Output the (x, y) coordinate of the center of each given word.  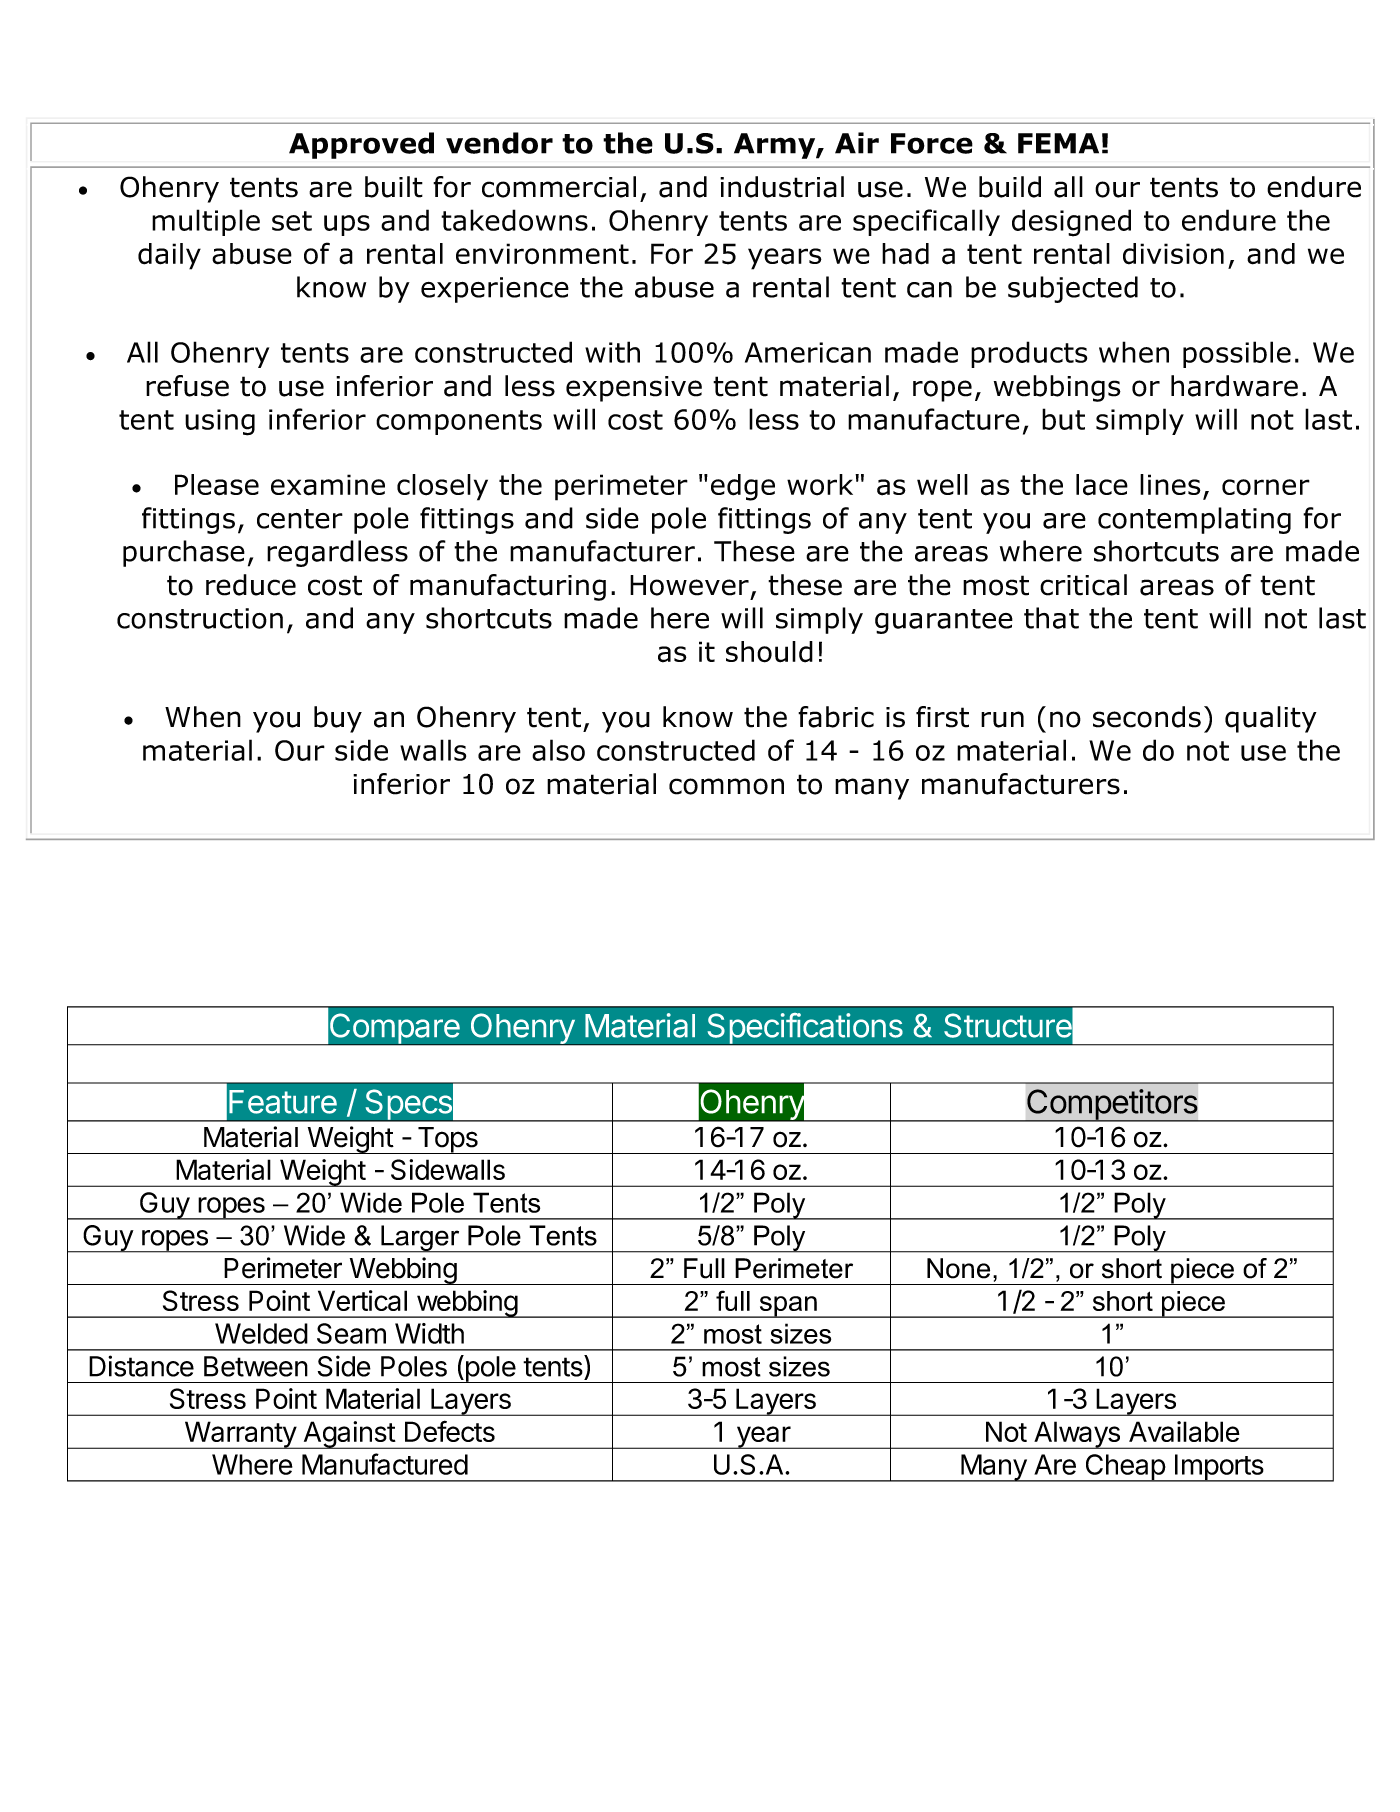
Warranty (240, 1435)
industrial (782, 187)
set (292, 221)
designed (1071, 223)
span (788, 1307)
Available (1184, 1431)
